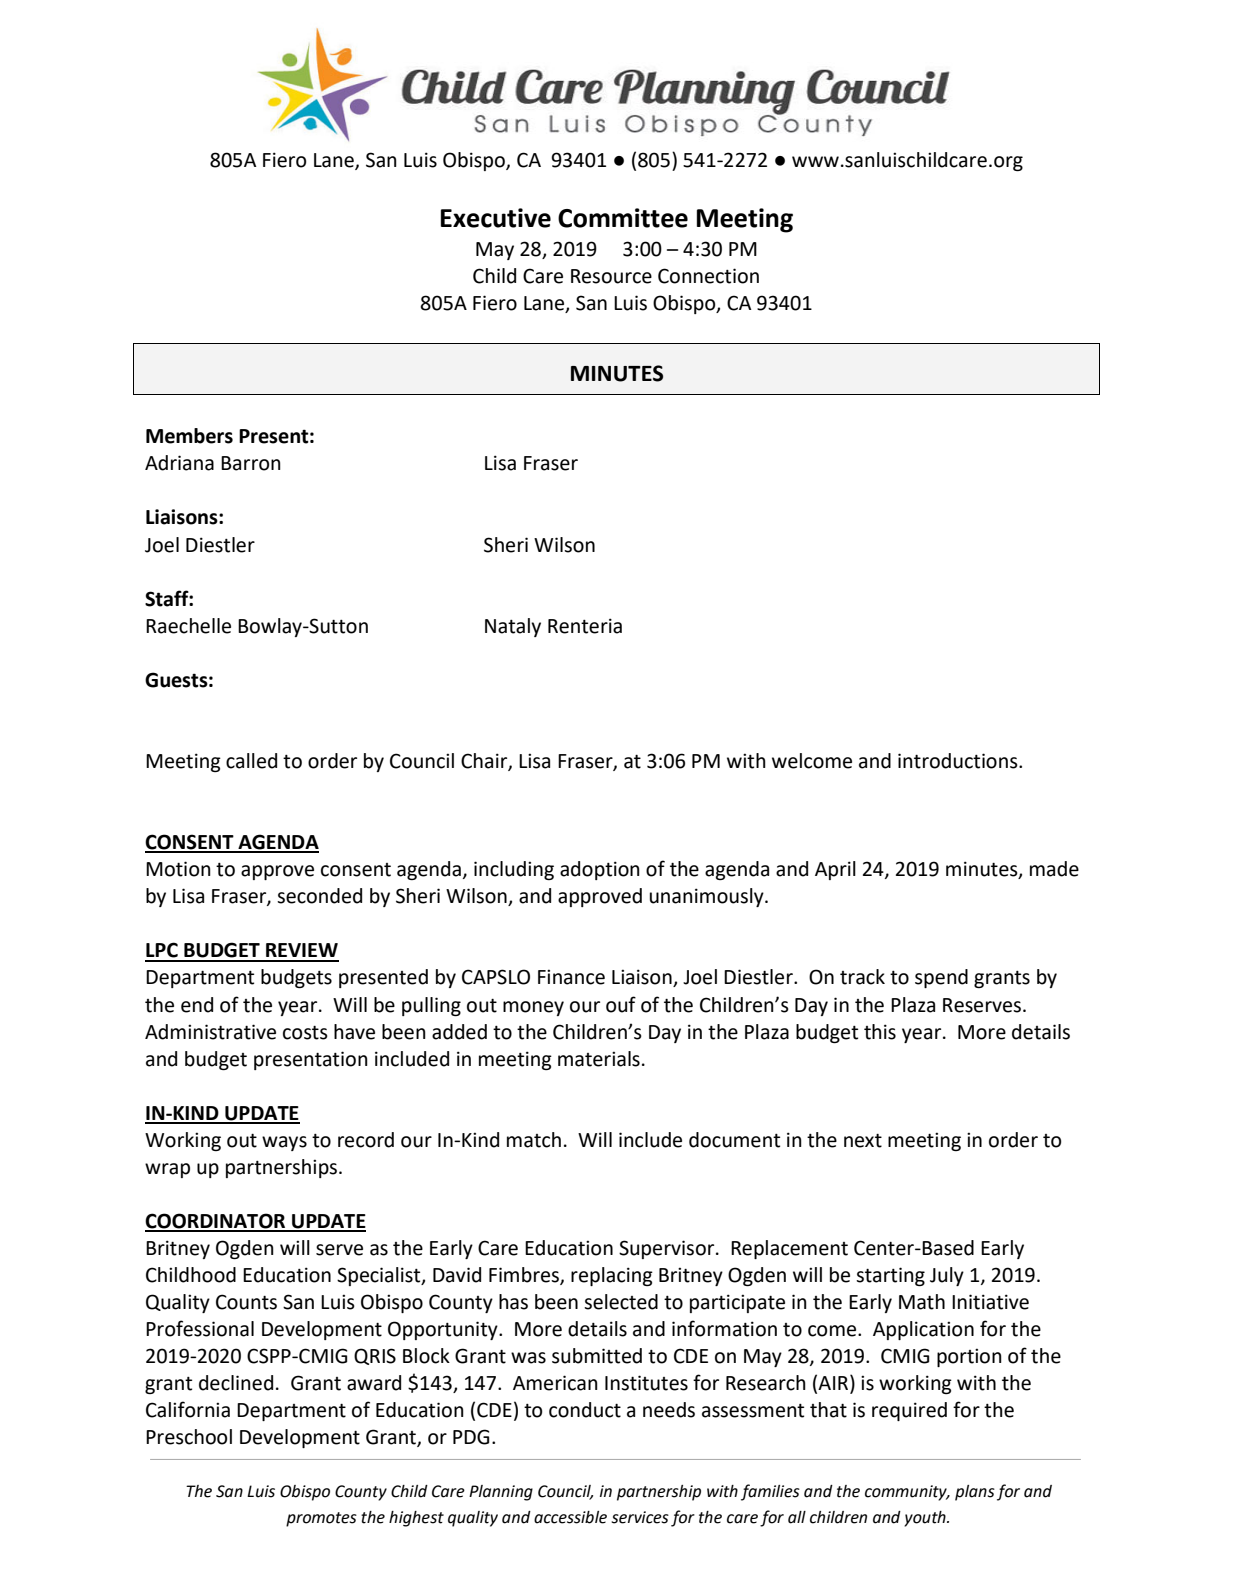  Describe the element at coordinates (611, 276) in the image. I see `Resource` at that location.
